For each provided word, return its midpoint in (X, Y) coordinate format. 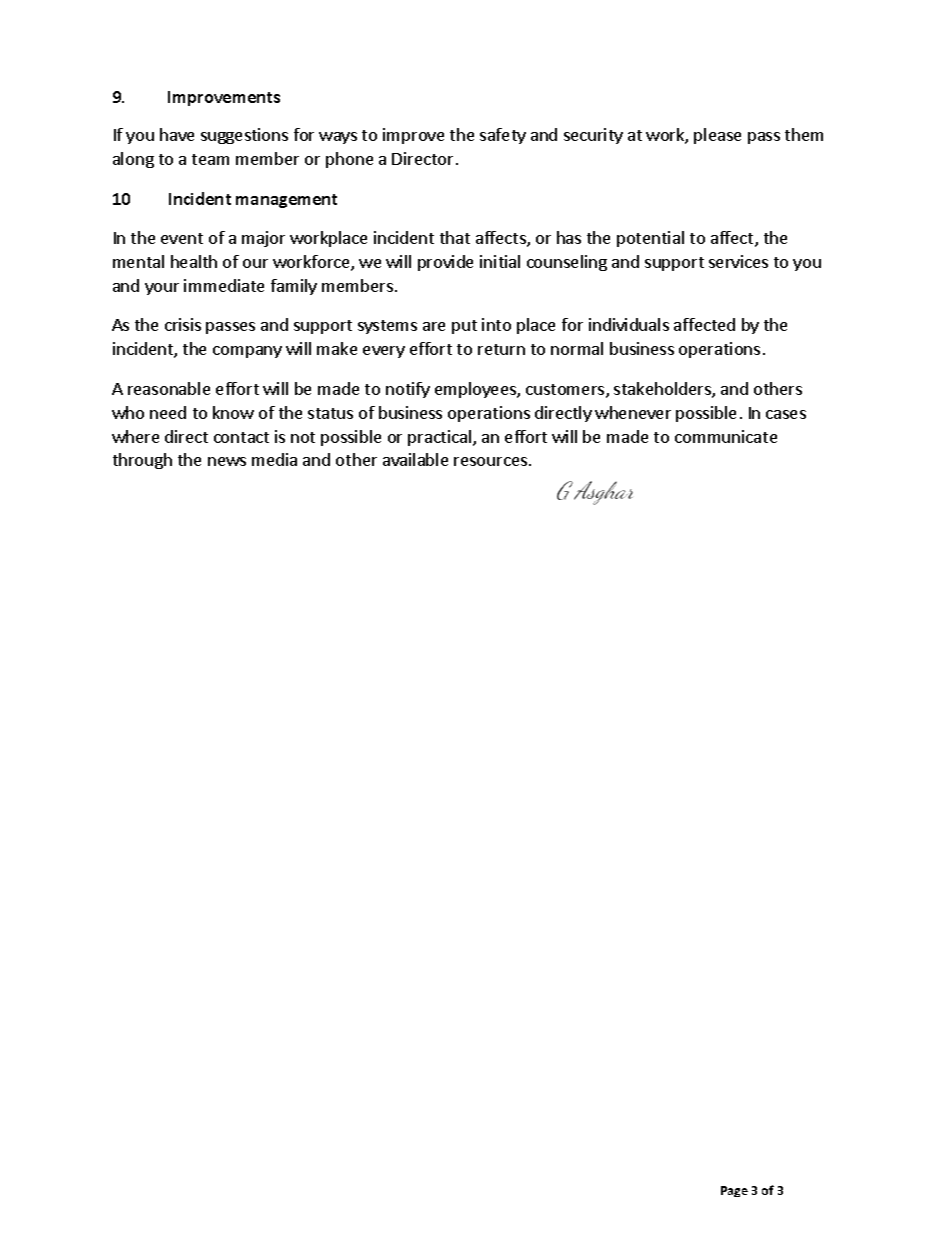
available (415, 459)
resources (490, 461)
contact (241, 437)
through (142, 461)
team (210, 159)
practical (441, 438)
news (227, 461)
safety (503, 136)
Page (734, 1191)
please (717, 136)
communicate (726, 436)
